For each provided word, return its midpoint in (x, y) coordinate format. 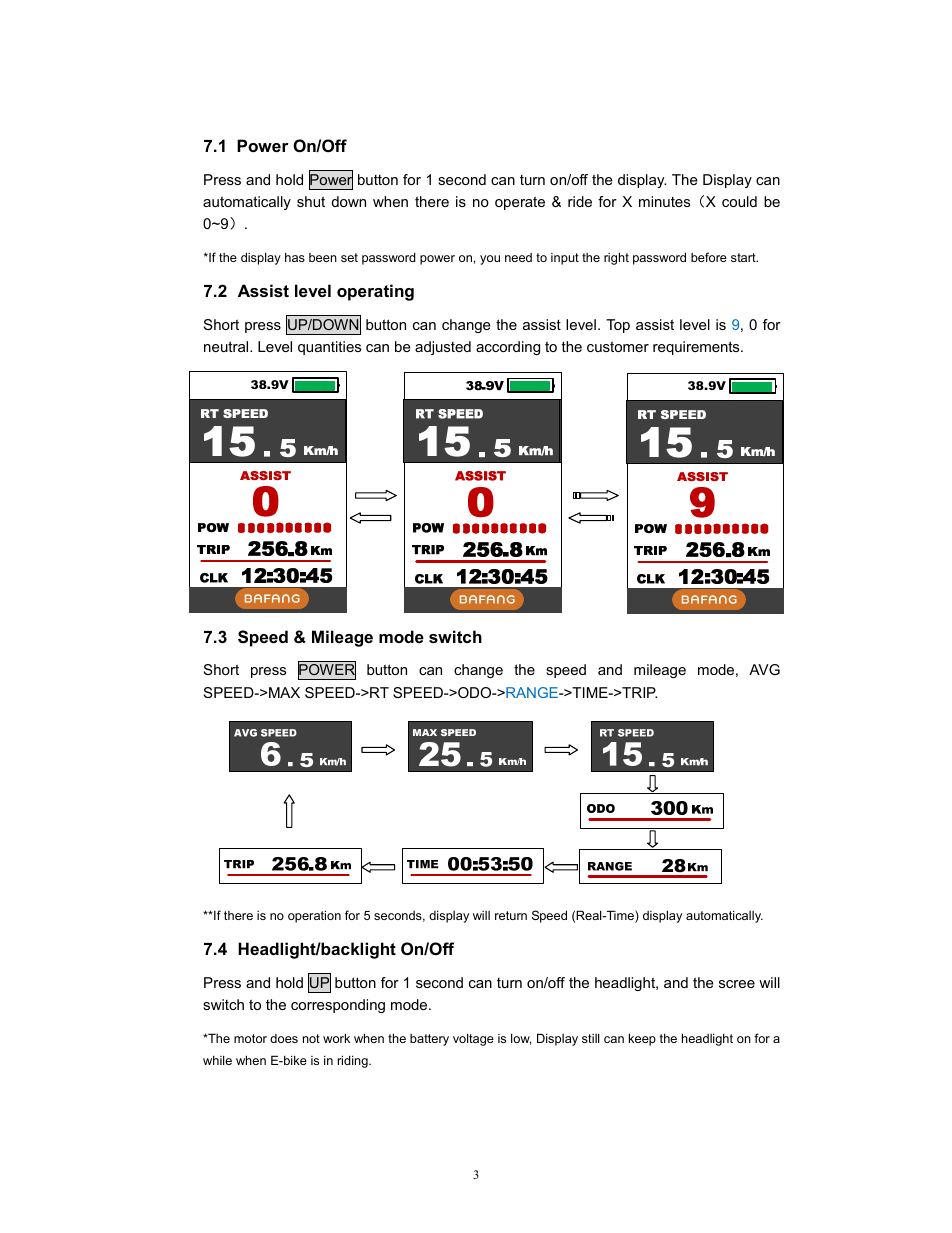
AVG (764, 669)
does (284, 1038)
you (490, 260)
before (709, 257)
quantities (329, 348)
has (295, 257)
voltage (473, 1039)
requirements (697, 348)
